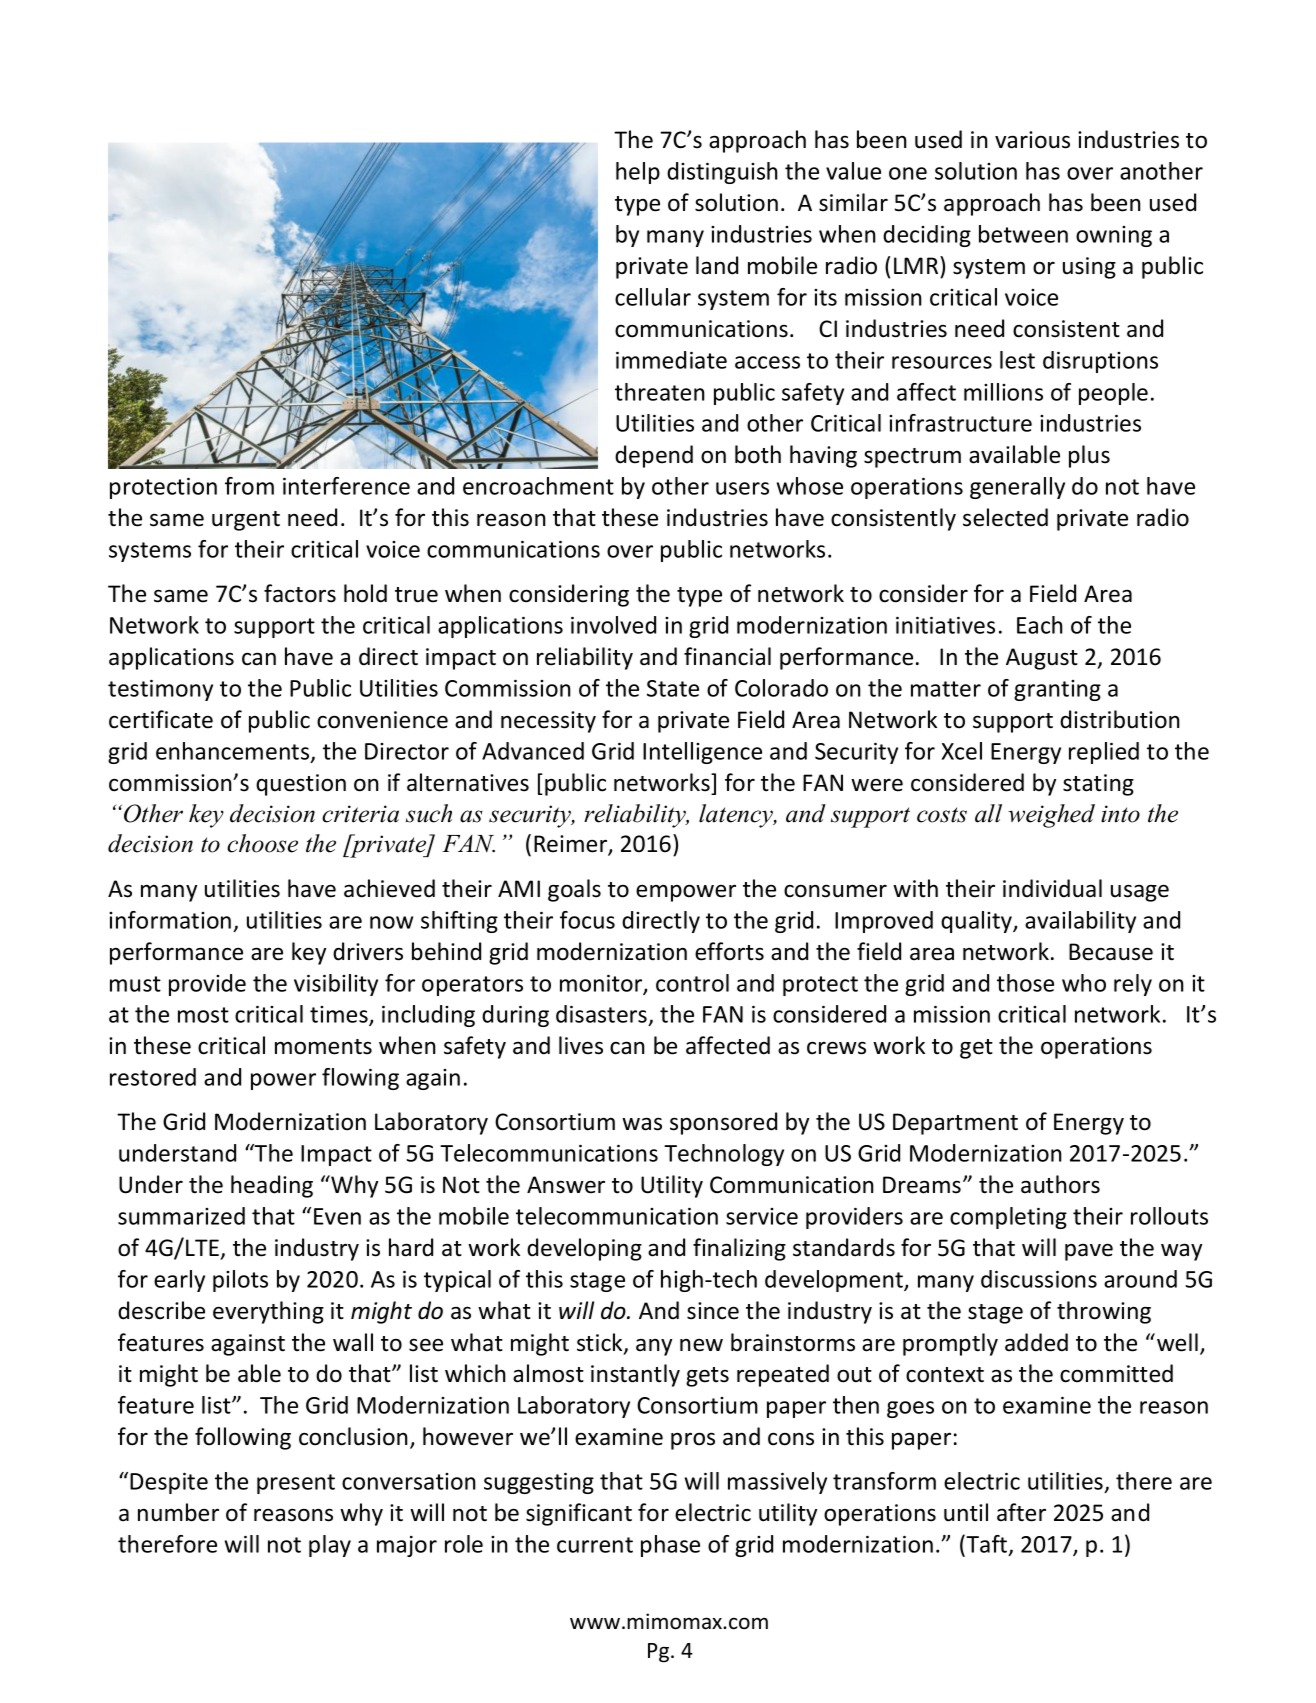 This document has width=1316, height=1703. Describe the element at coordinates (1051, 816) in the document. I see `weighed` at that location.
